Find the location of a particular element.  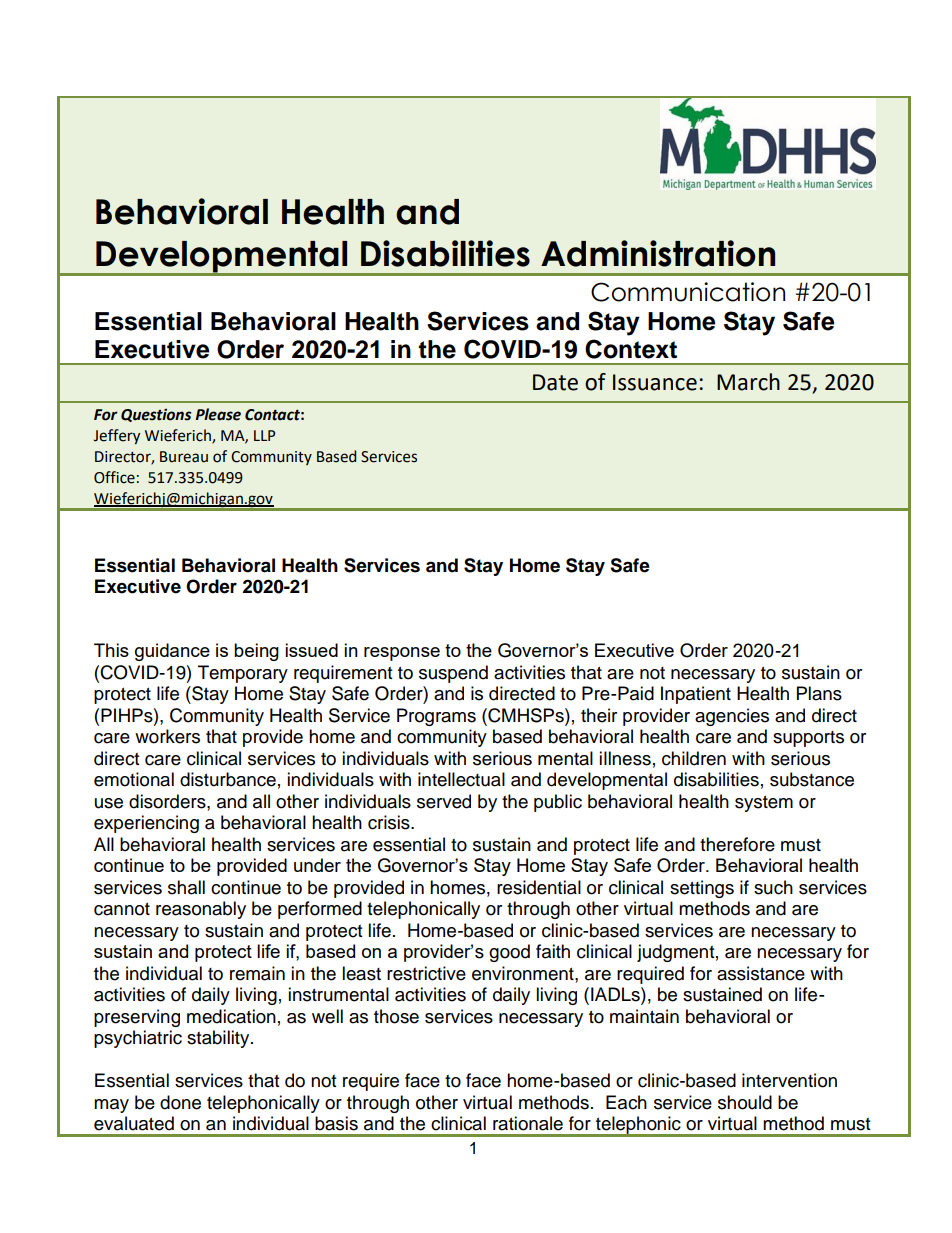

Temporary is located at coordinates (243, 674).
